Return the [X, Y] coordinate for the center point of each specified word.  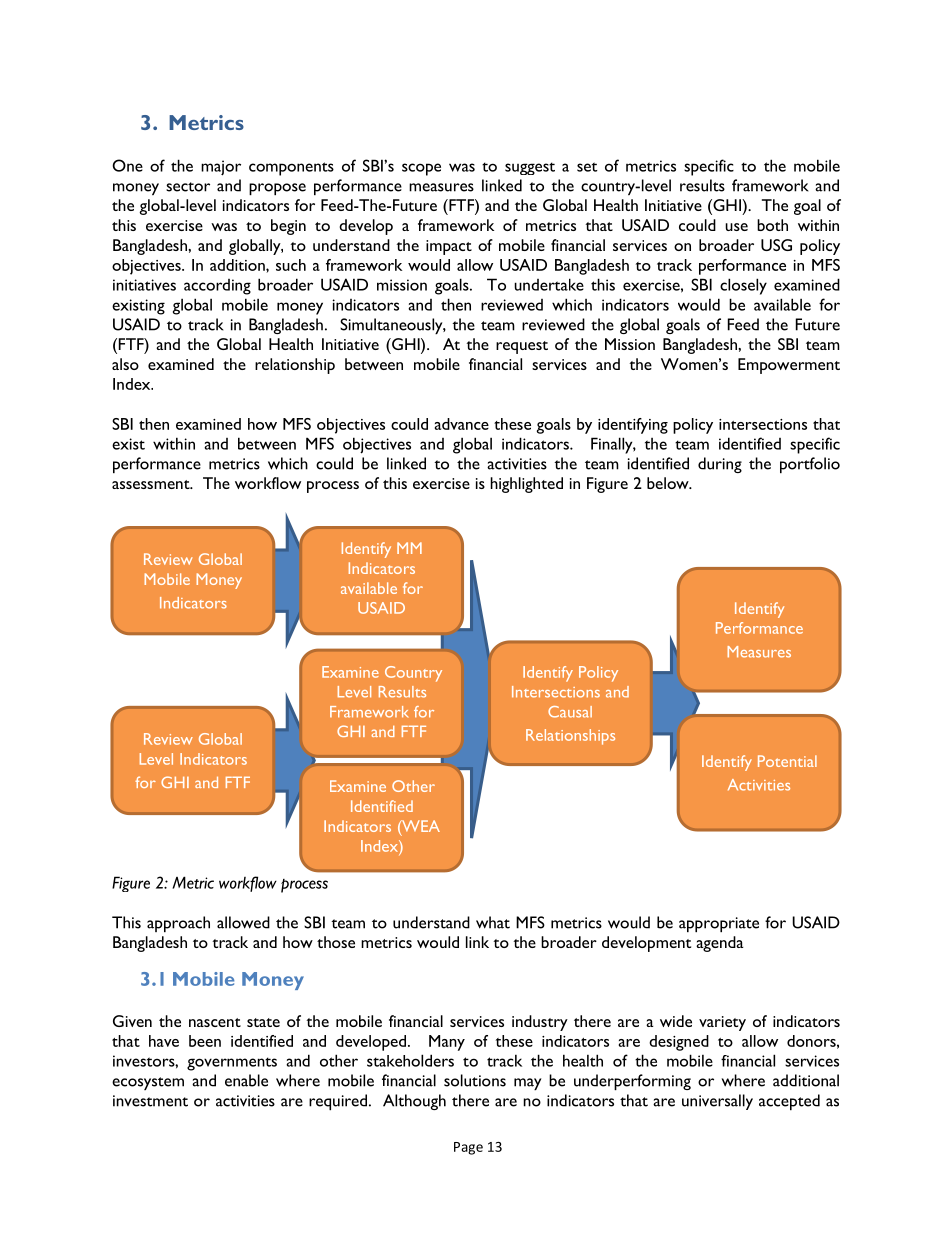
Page [468, 1148]
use [736, 227]
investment [150, 1101]
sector [188, 187]
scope [421, 169]
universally [717, 1102]
